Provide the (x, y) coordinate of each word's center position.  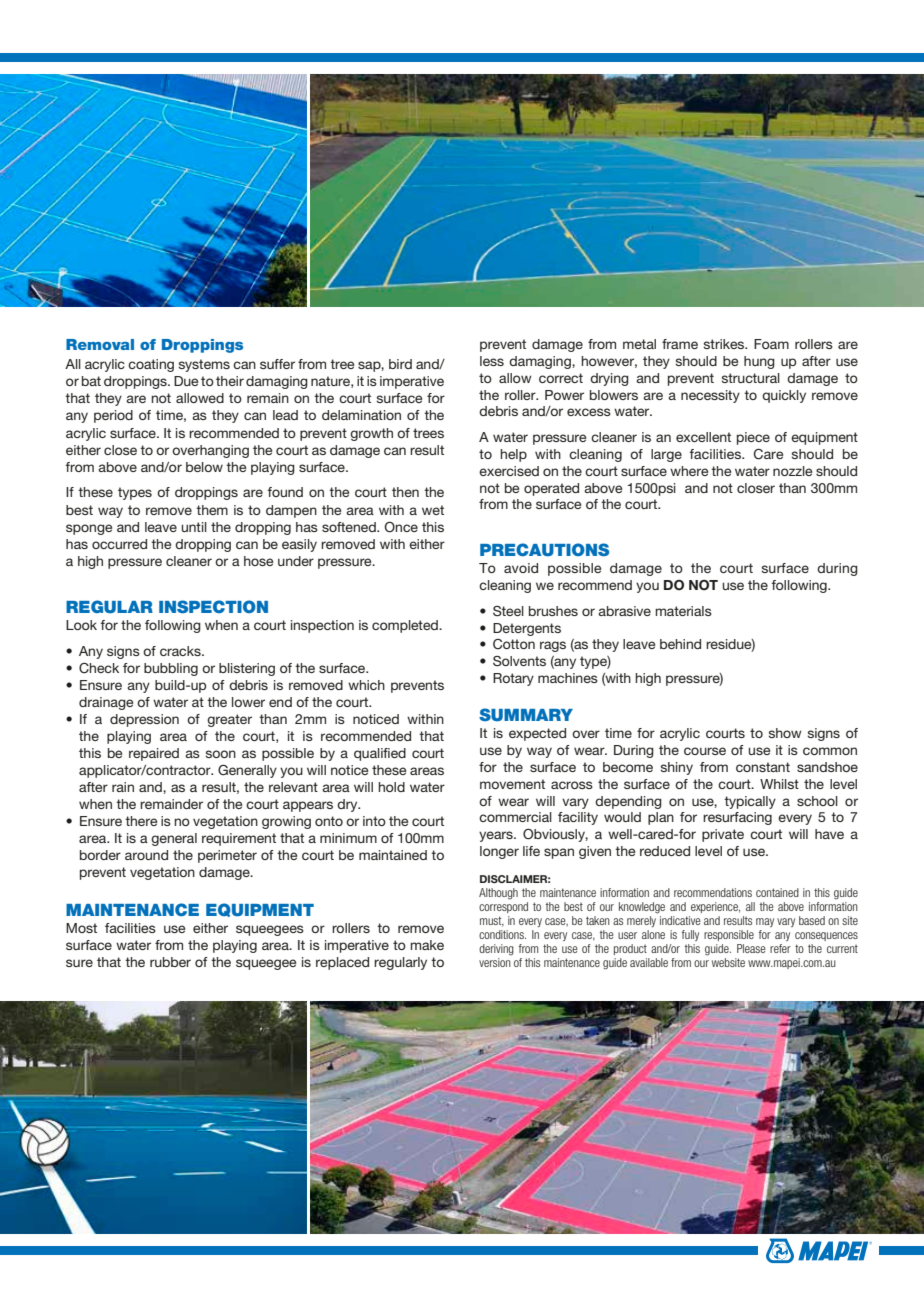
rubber (170, 962)
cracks (181, 651)
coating (151, 365)
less (492, 361)
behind (680, 644)
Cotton (514, 644)
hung (759, 362)
